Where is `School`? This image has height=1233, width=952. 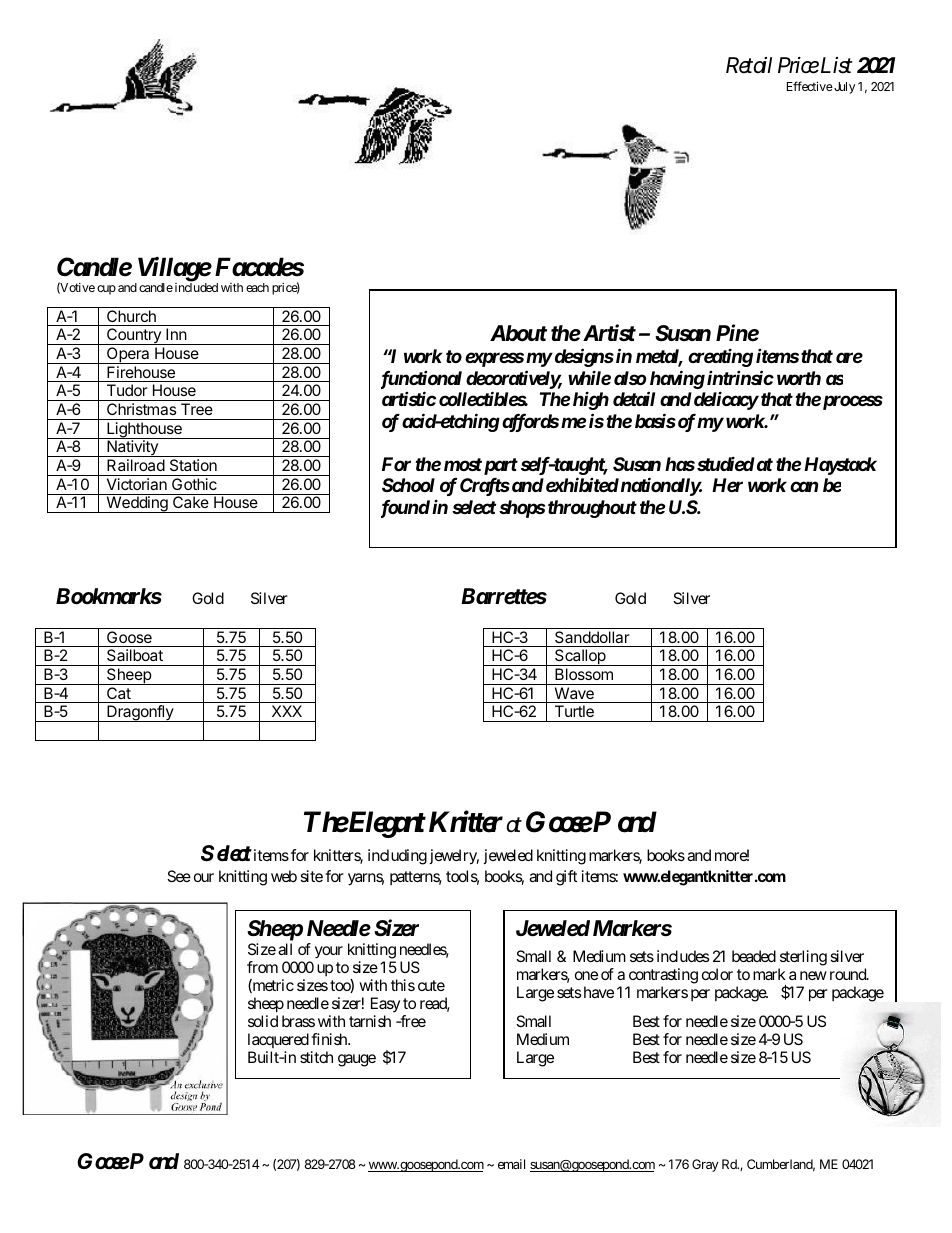 School is located at coordinates (408, 485).
